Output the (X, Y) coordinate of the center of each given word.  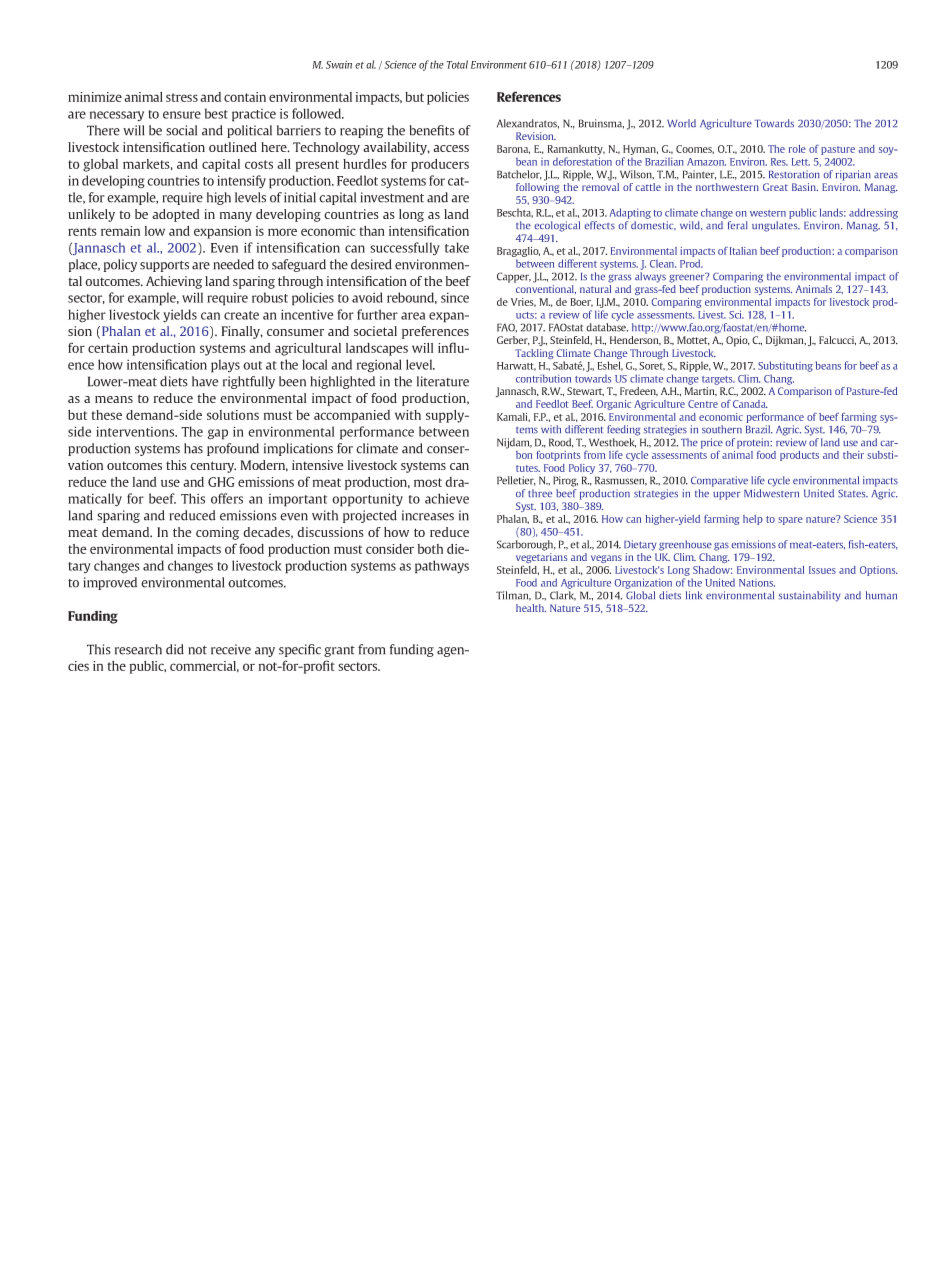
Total (457, 64)
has (193, 448)
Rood (561, 443)
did (175, 649)
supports (164, 266)
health (531, 608)
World (681, 123)
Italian (743, 251)
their (853, 455)
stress (182, 97)
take (457, 247)
